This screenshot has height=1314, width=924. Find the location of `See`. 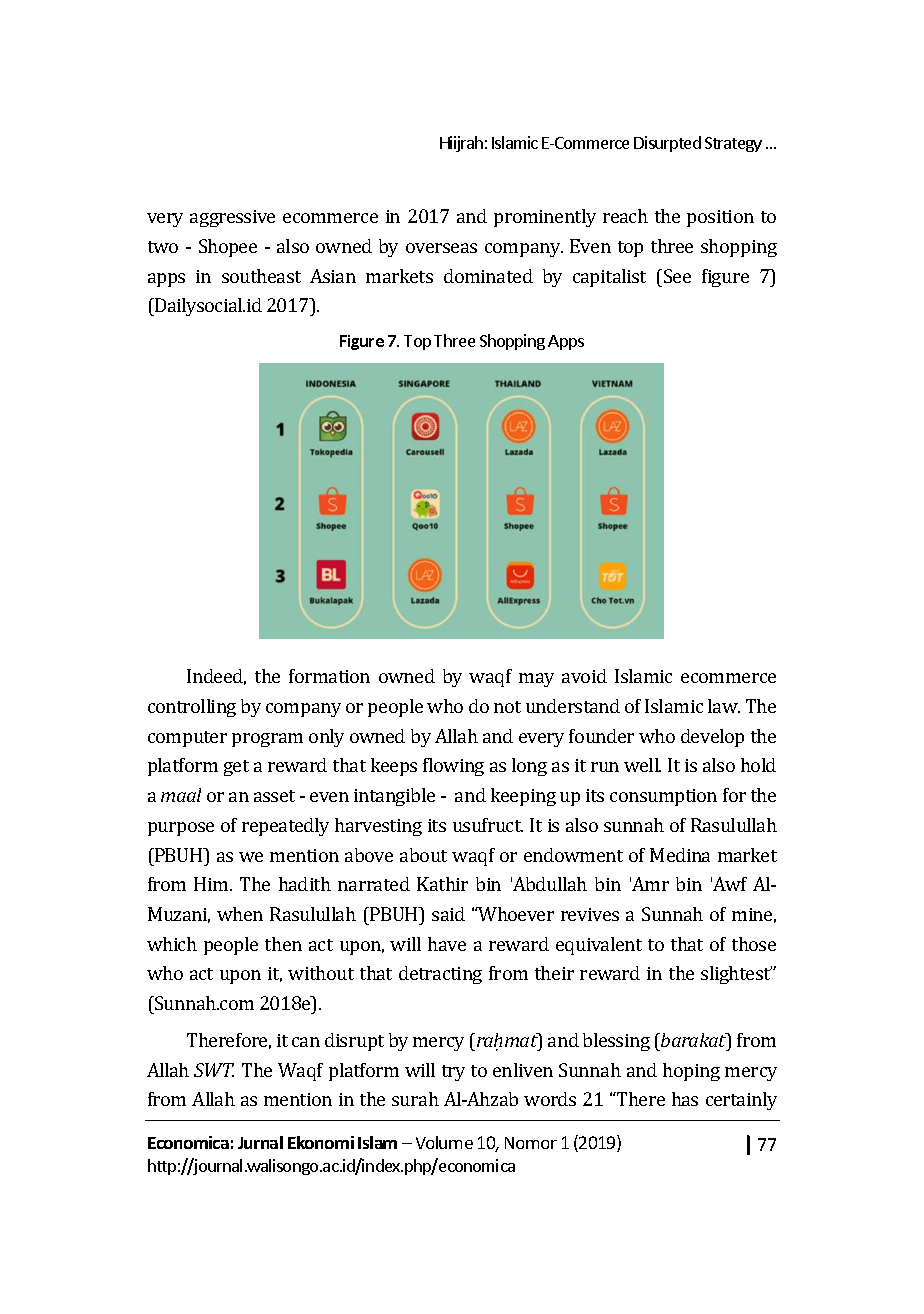

See is located at coordinates (677, 276).
